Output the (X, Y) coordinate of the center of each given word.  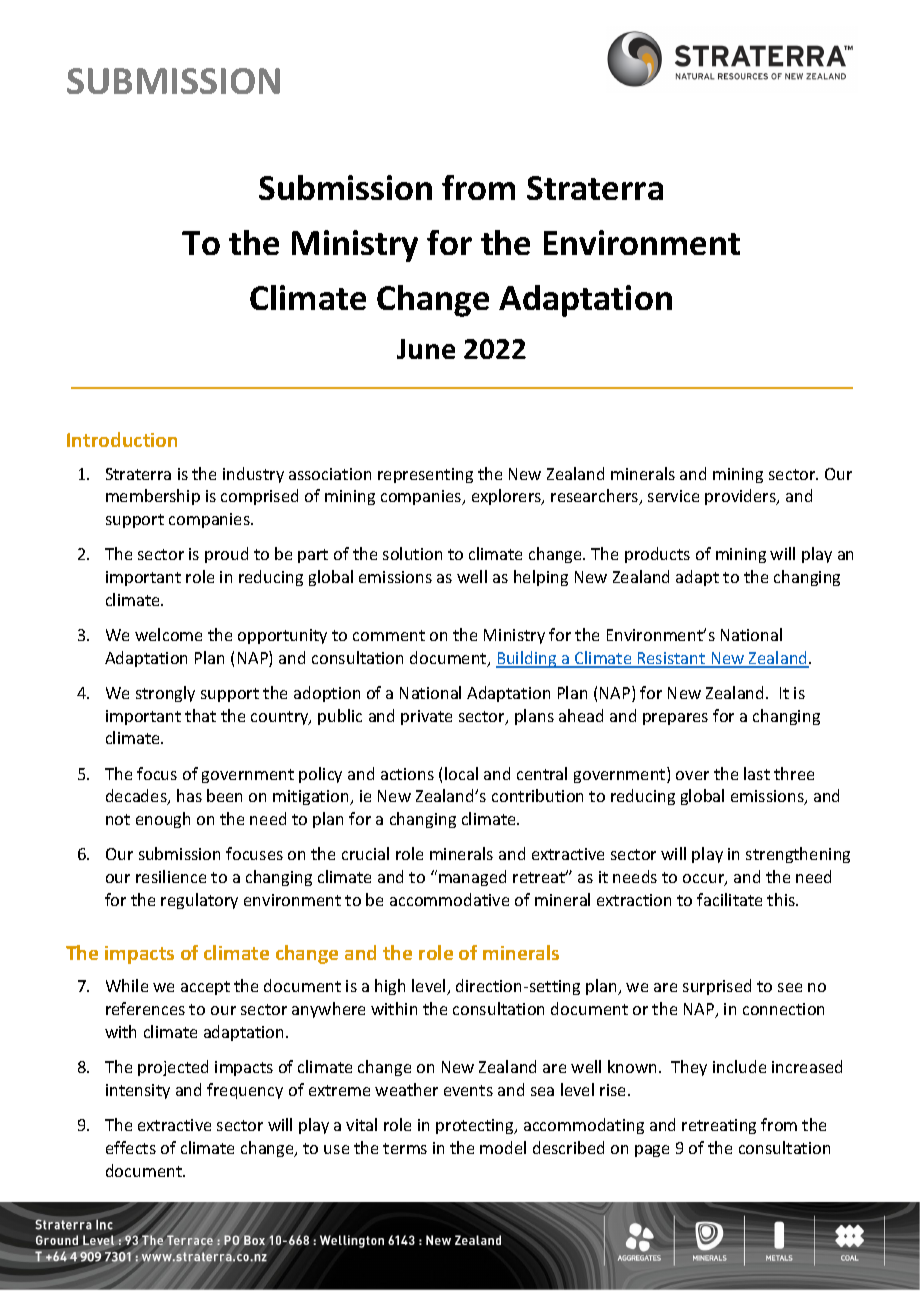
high (390, 987)
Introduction (122, 439)
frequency (245, 1091)
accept (205, 988)
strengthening (798, 855)
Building (527, 659)
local (461, 773)
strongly (165, 694)
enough (163, 820)
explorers (508, 497)
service (673, 496)
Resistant (672, 659)
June (426, 349)
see (790, 987)
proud (226, 555)
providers (741, 497)
